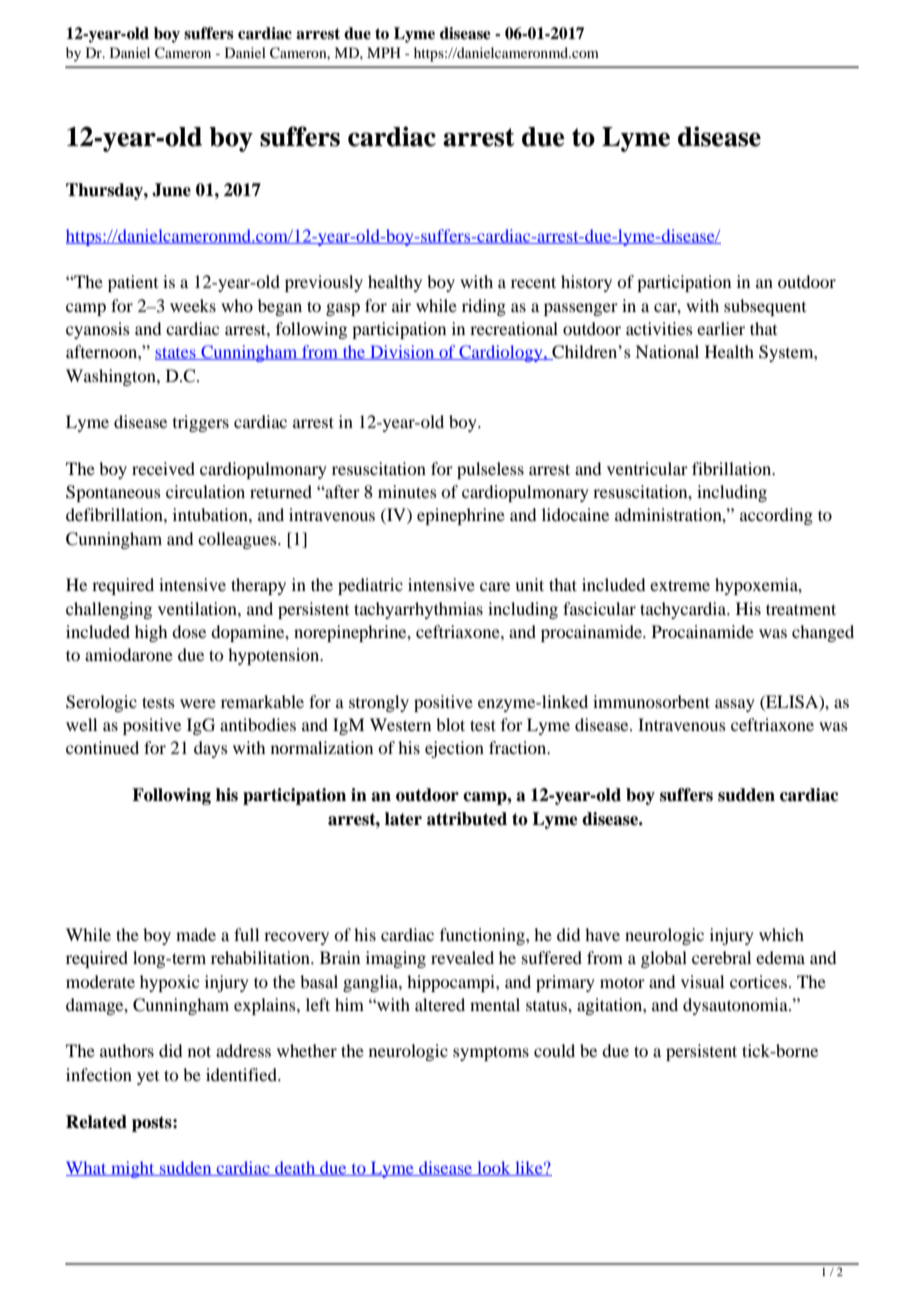 The image size is (924, 1308). Describe the element at coordinates (765, 307) in the image. I see `subsequent` at that location.
